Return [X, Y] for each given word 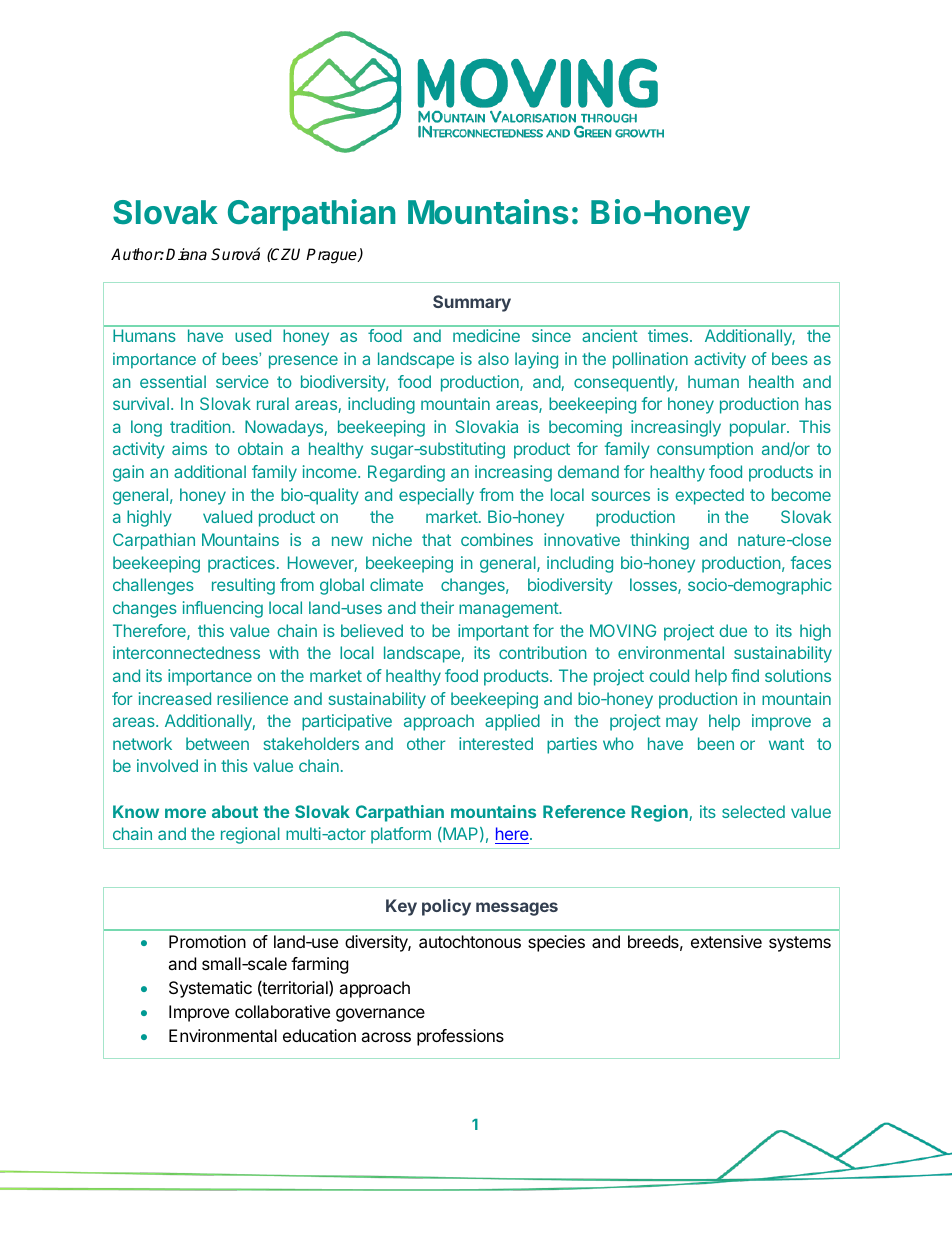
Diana [186, 254]
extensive [726, 941]
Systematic [210, 989]
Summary [472, 303]
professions [460, 1037]
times [668, 335]
